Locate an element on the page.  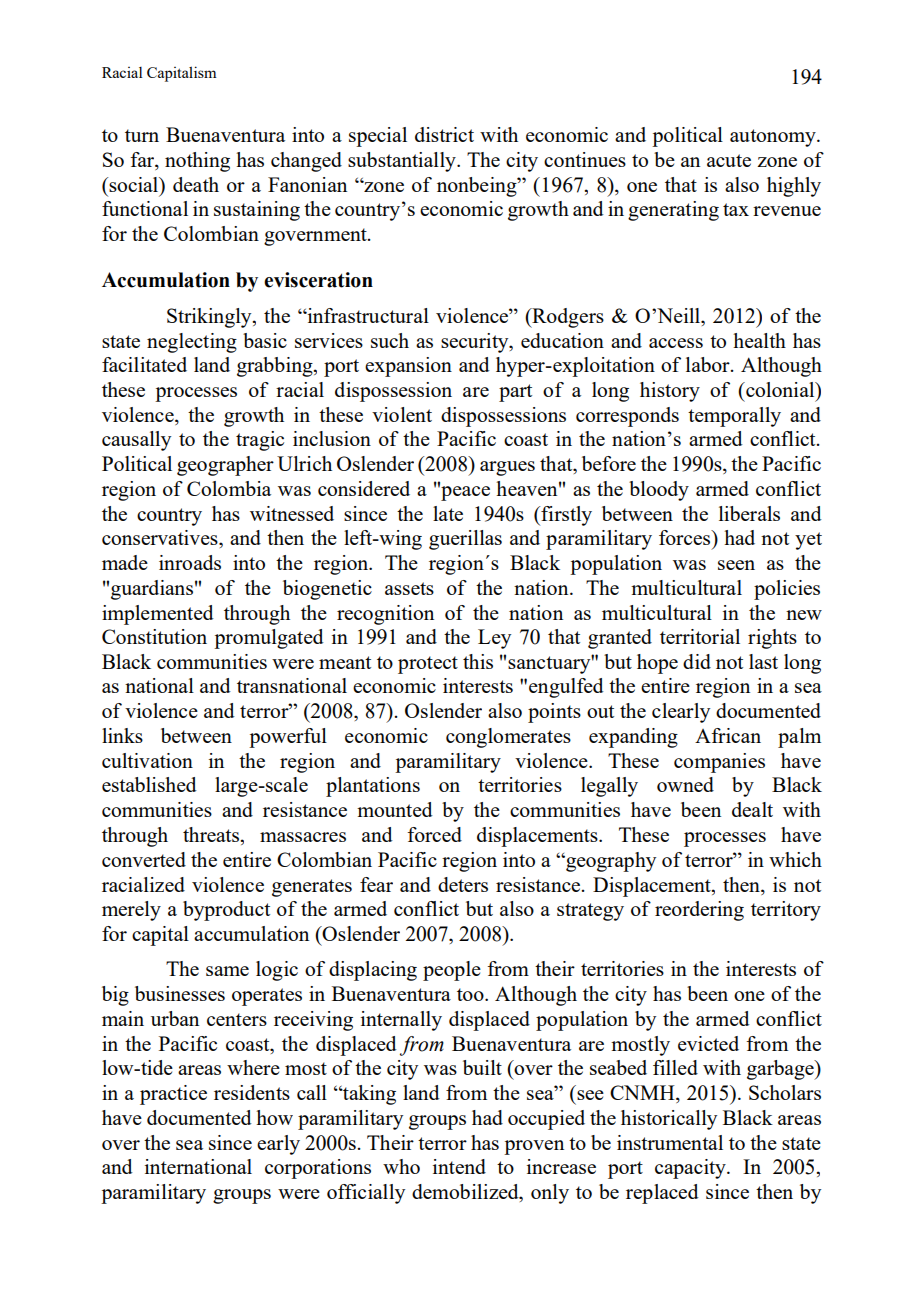
tragic is located at coordinates (260, 441).
